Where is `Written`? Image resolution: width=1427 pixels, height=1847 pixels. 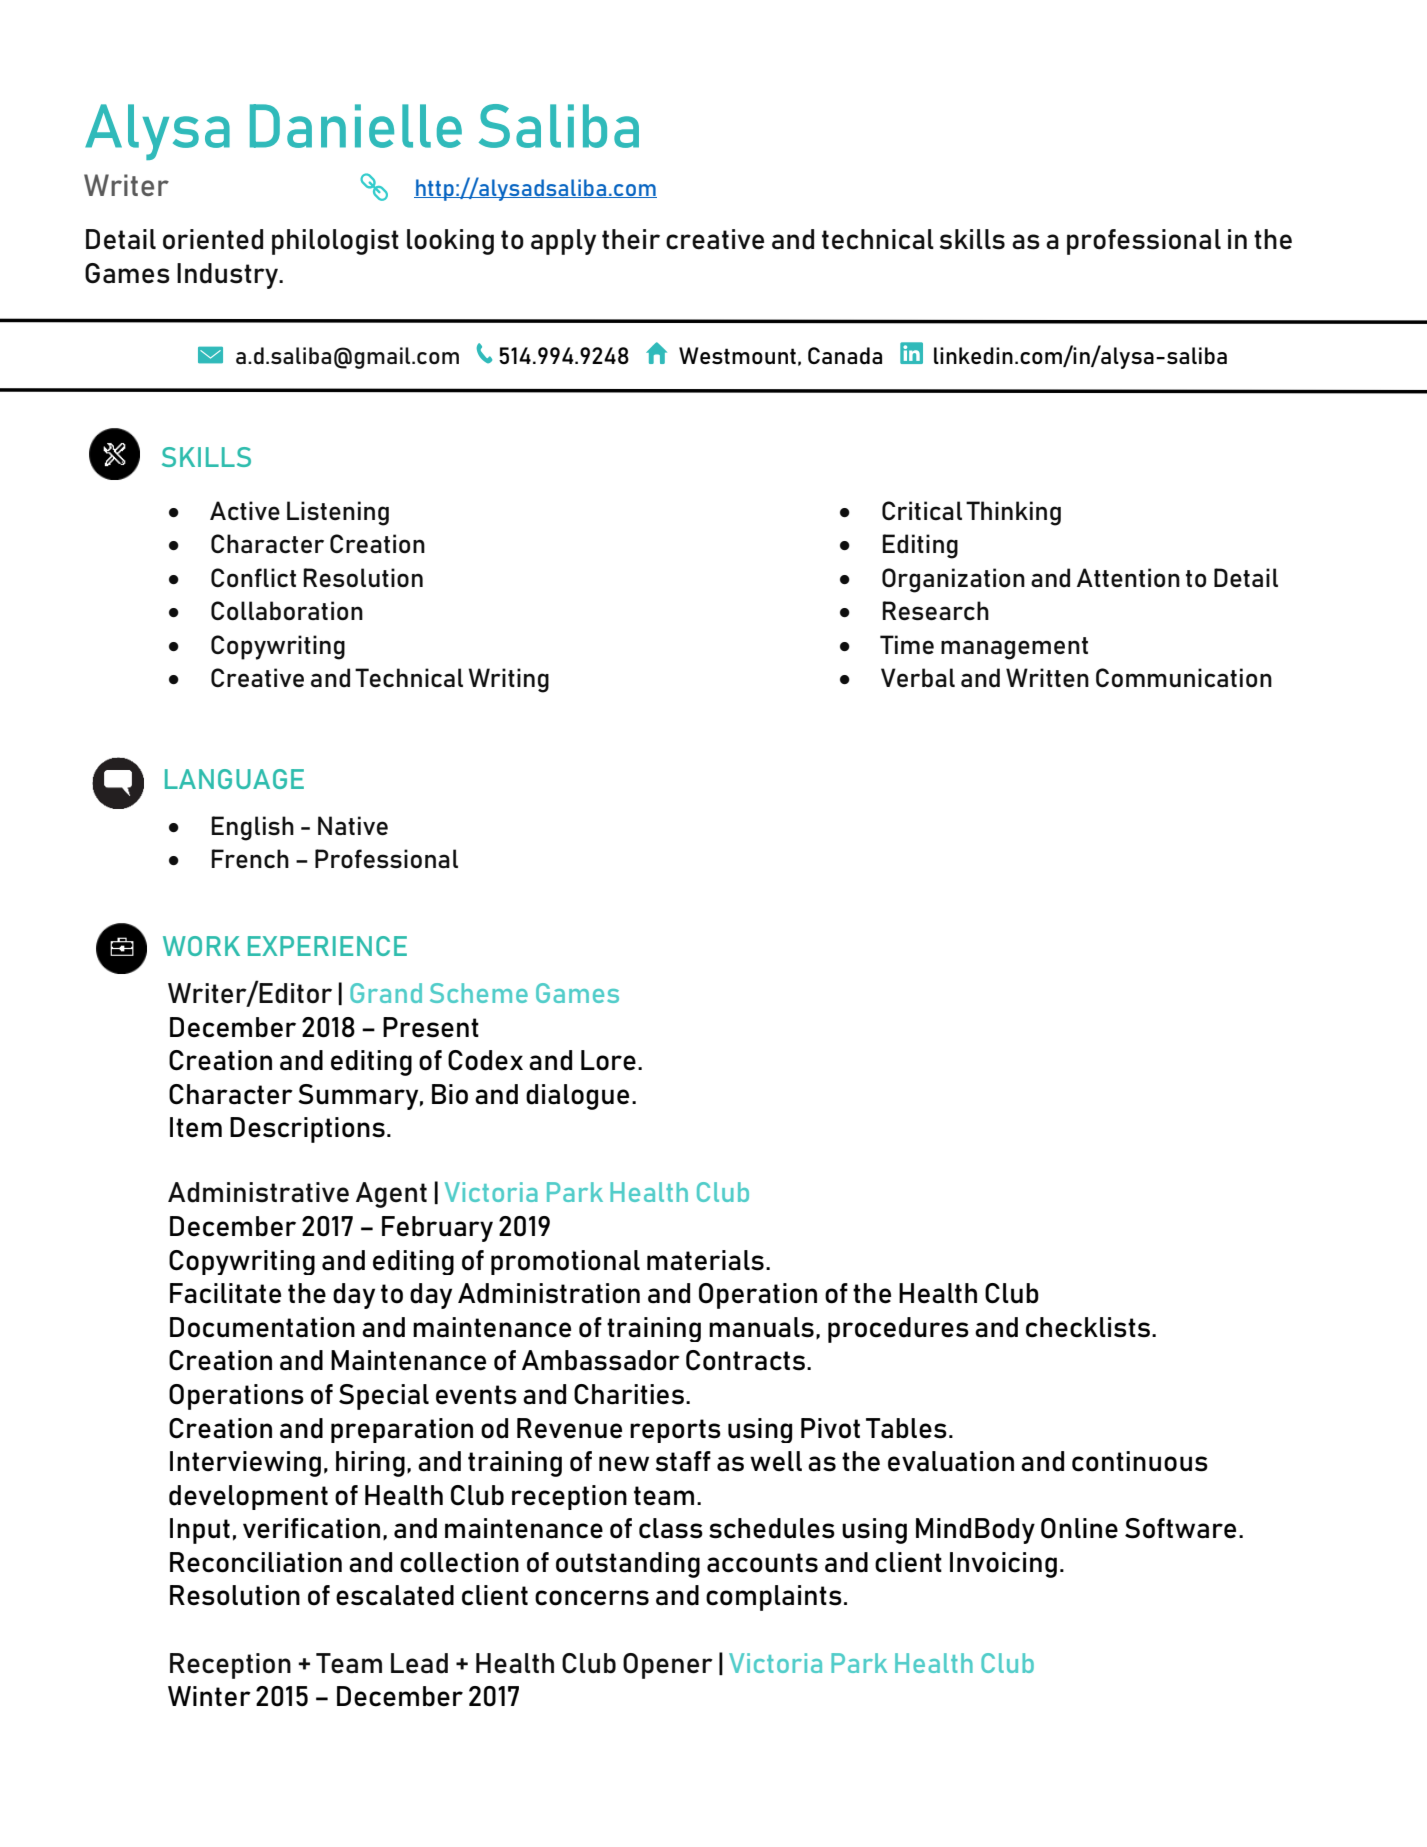 Written is located at coordinates (1047, 677).
